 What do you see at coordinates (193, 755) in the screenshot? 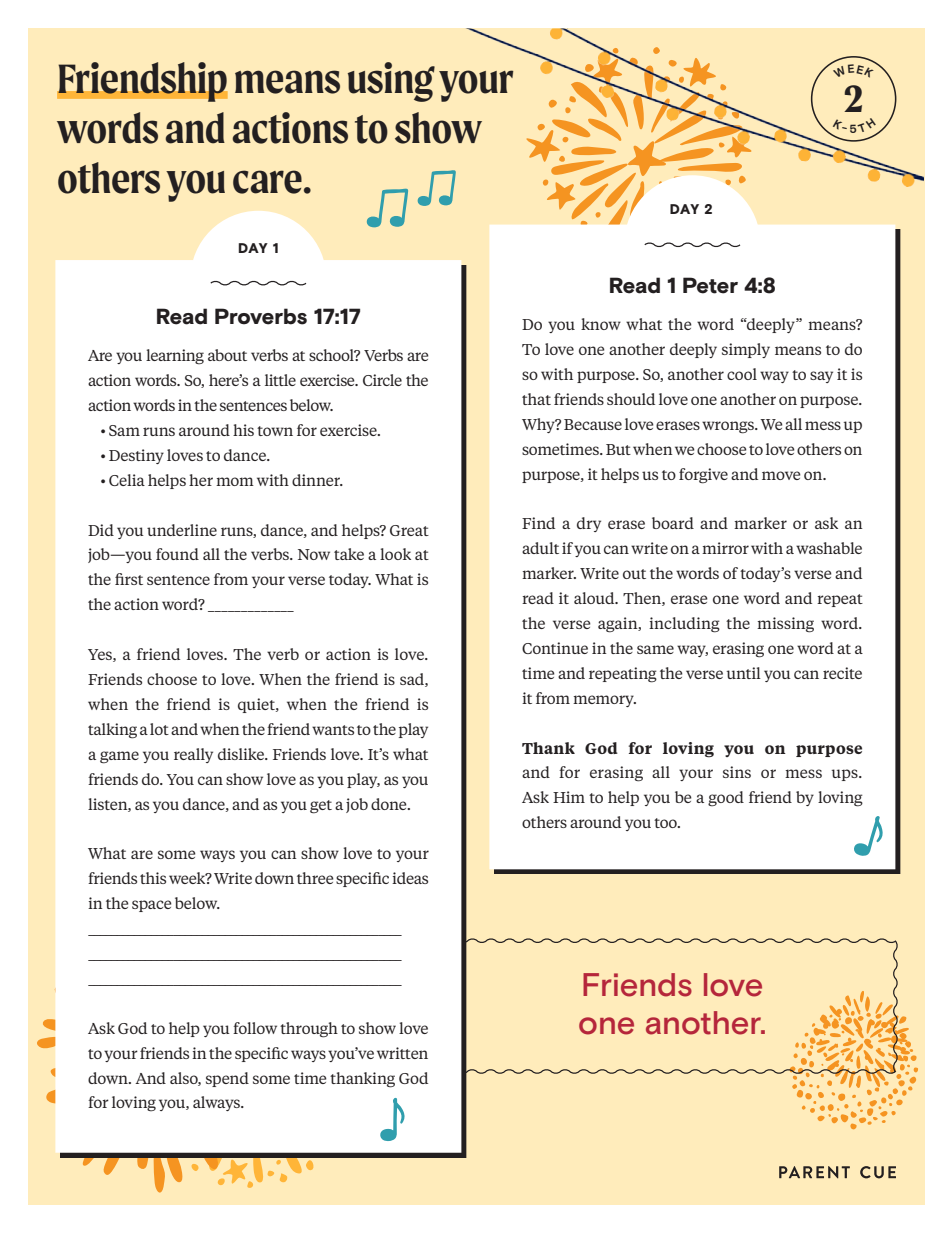
I see `really` at bounding box center [193, 755].
